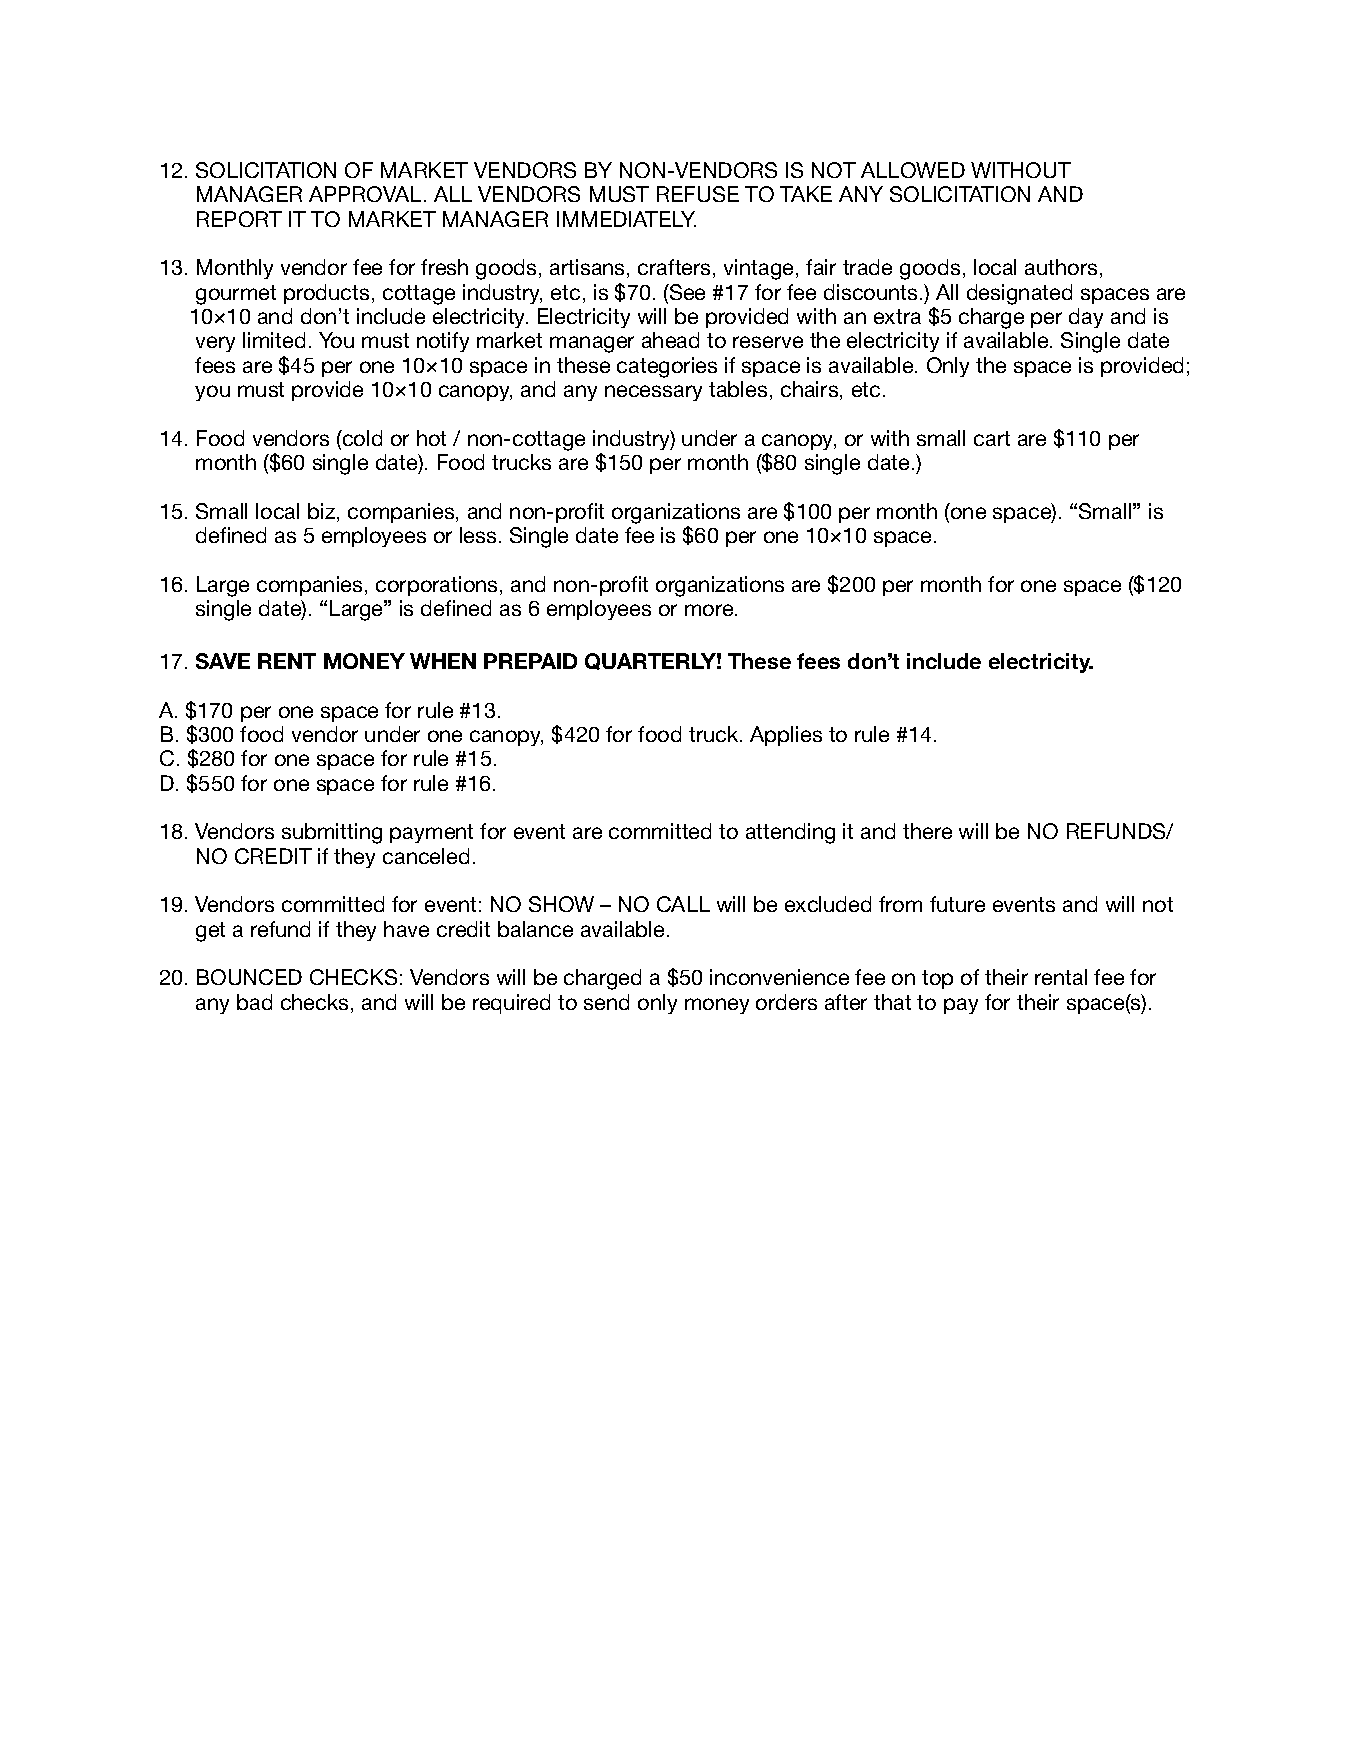 Image resolution: width=1354 pixels, height=1752 pixels. I want to click on cart, so click(992, 438).
